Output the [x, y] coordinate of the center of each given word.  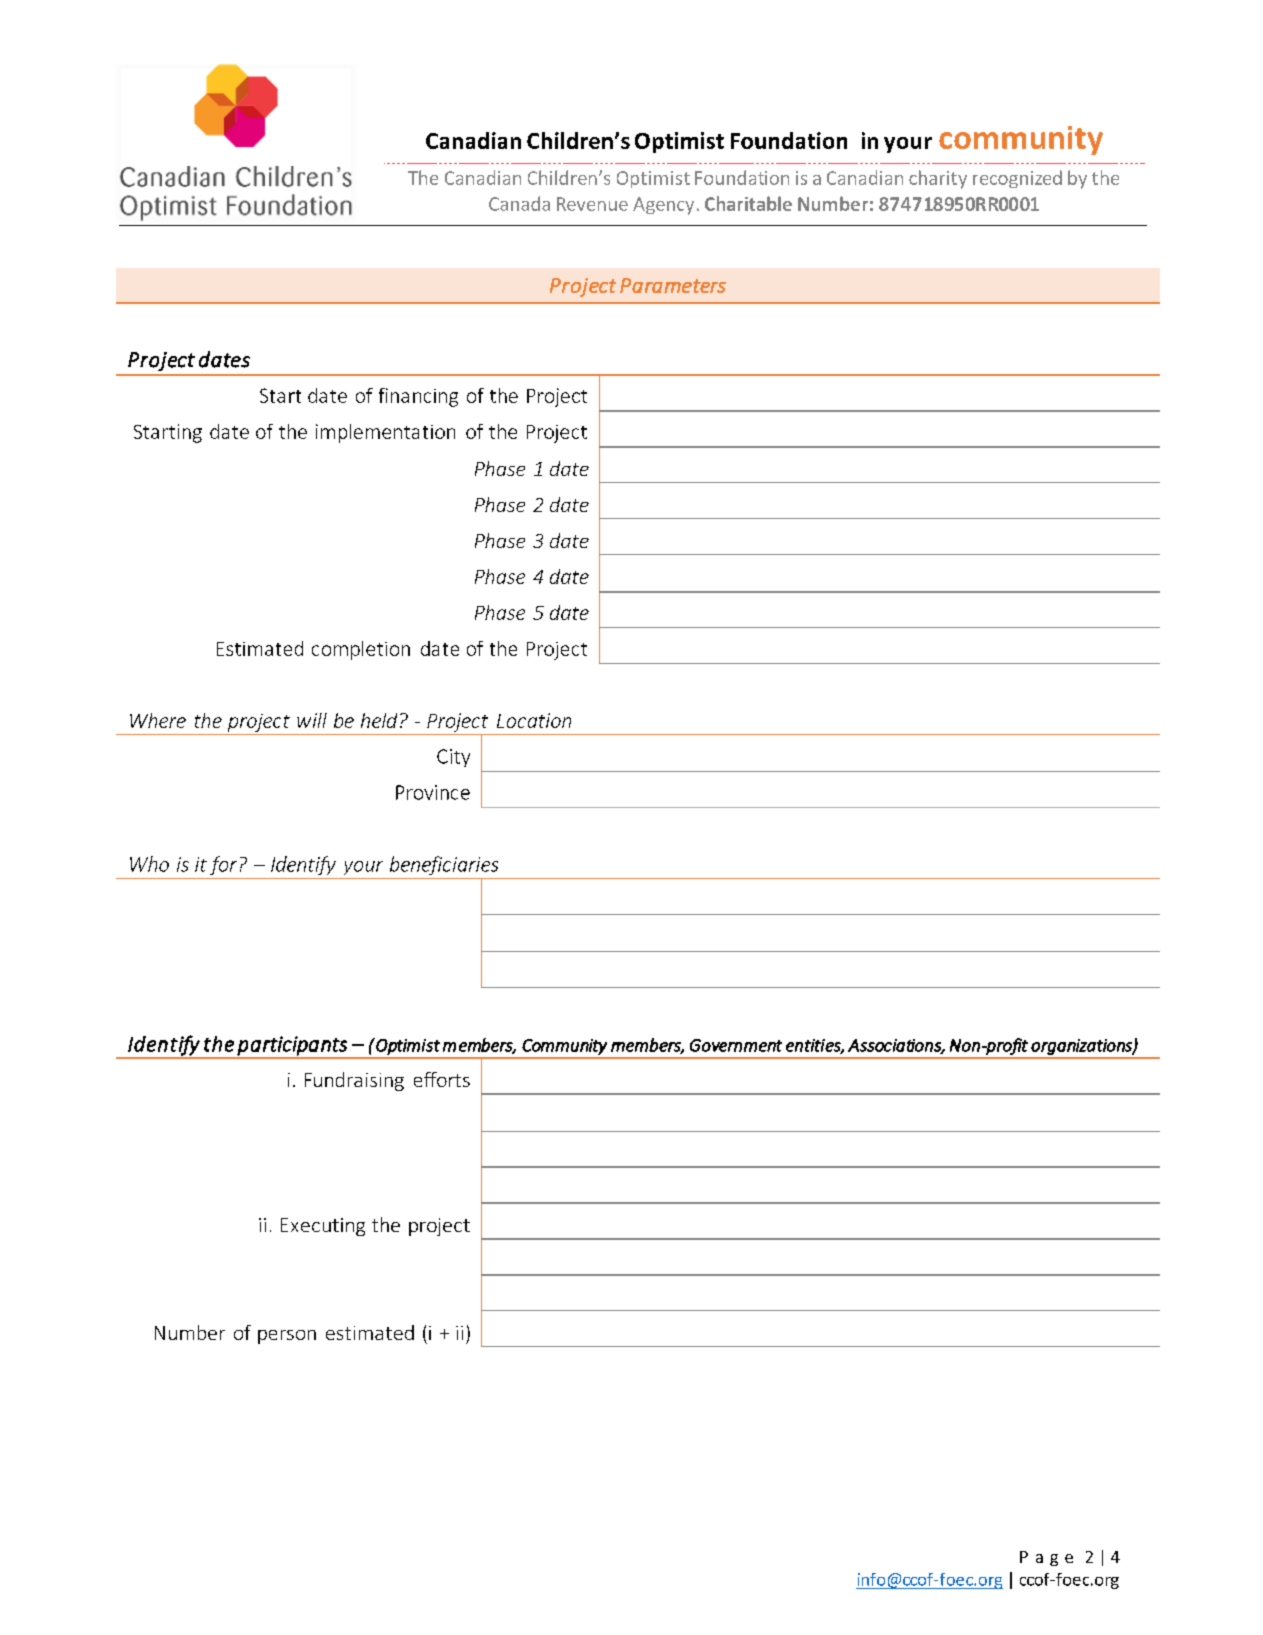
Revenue [592, 204]
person [287, 1337]
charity [938, 179]
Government [736, 1045]
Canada [519, 203]
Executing [323, 1227]
